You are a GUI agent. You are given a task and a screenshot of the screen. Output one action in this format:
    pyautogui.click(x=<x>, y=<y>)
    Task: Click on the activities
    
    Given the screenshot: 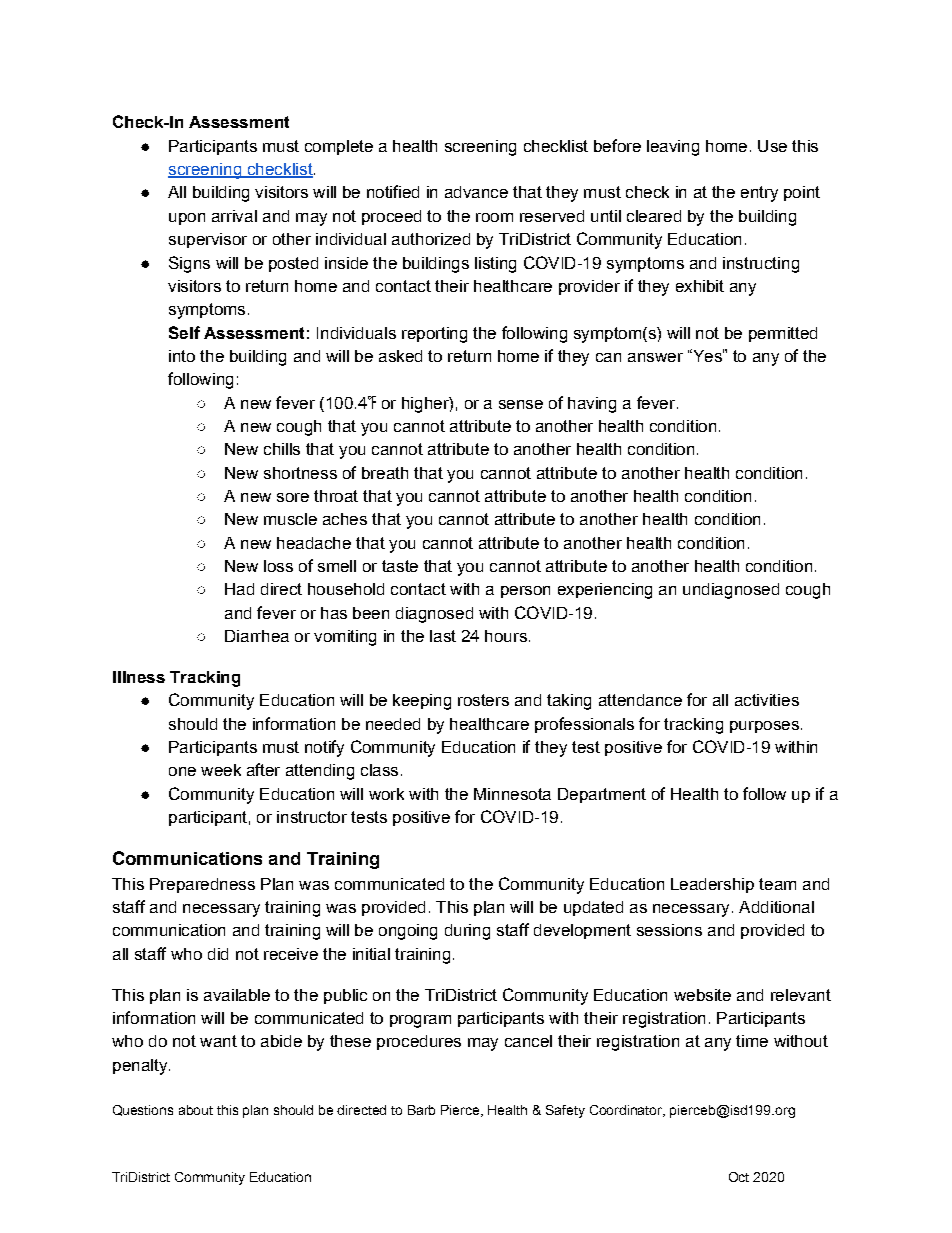 What is the action you would take?
    pyautogui.click(x=767, y=700)
